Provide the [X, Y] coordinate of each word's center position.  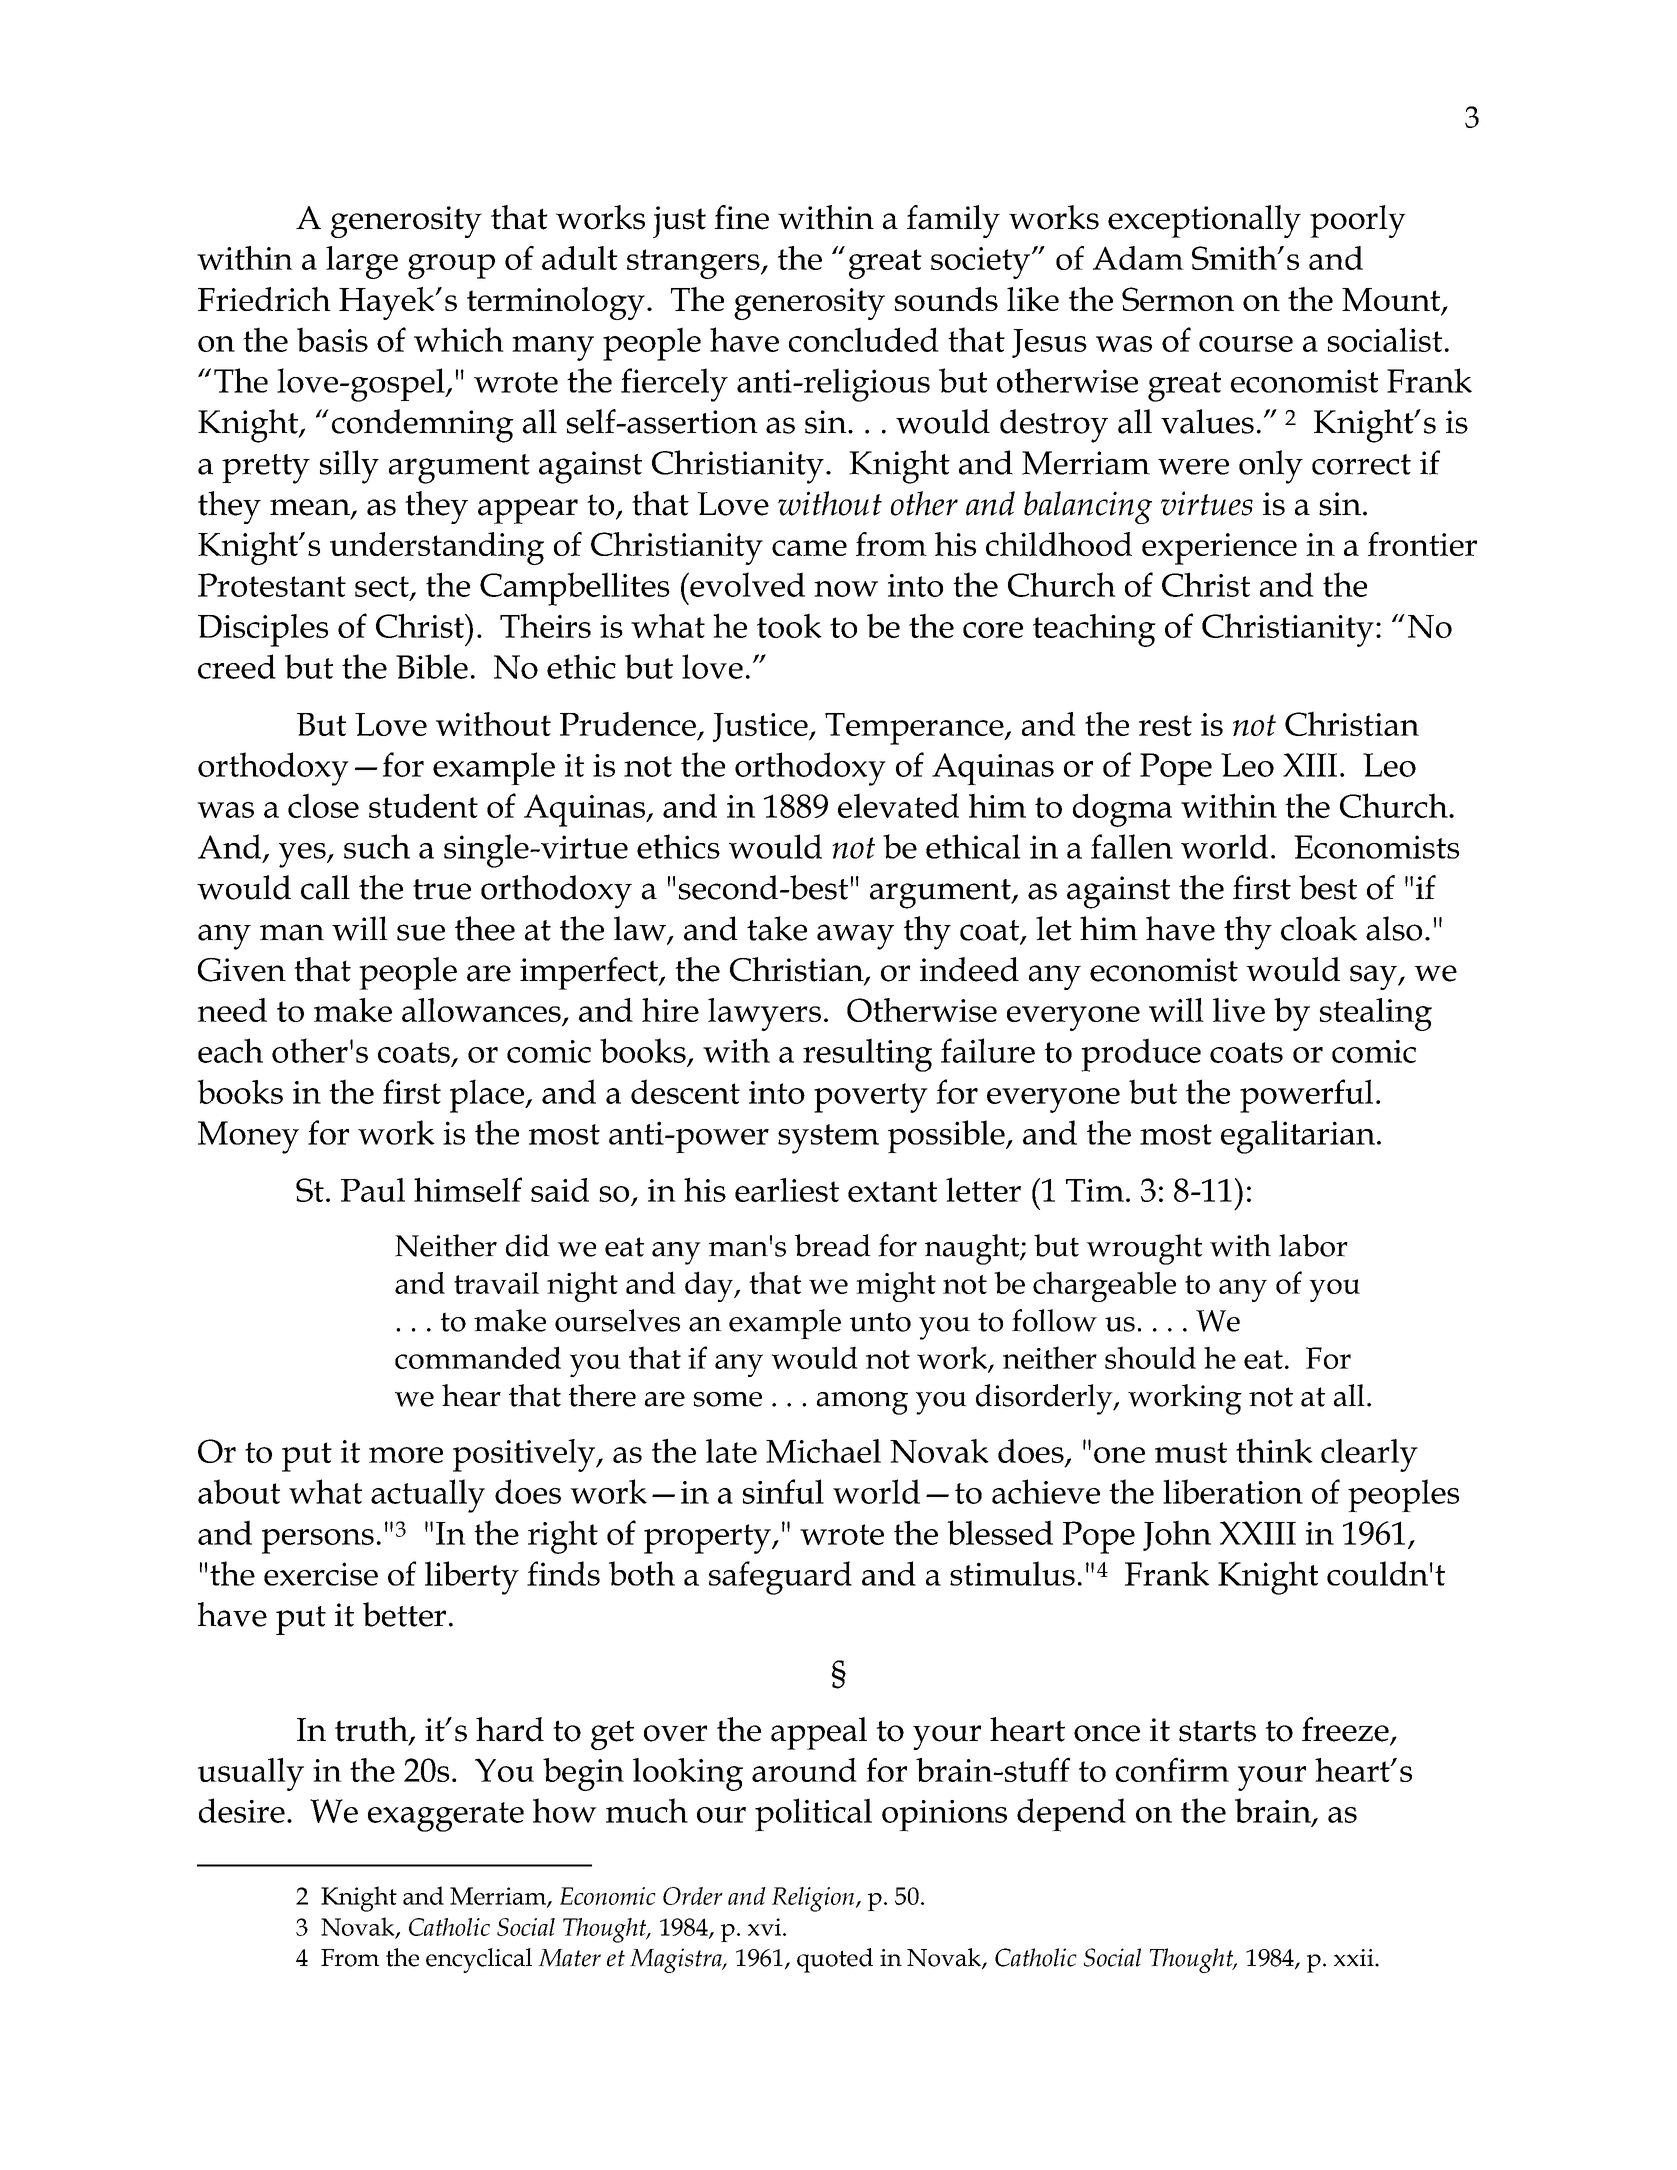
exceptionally [1204, 221]
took [789, 625]
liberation [1233, 1491]
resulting [867, 1055]
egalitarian [1298, 1137]
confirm [1172, 1769]
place [488, 1096]
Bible [432, 666]
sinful [783, 1491]
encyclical [479, 1960]
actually [428, 1496]
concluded [864, 339]
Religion [813, 1899]
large [362, 262]
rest [1165, 725]
